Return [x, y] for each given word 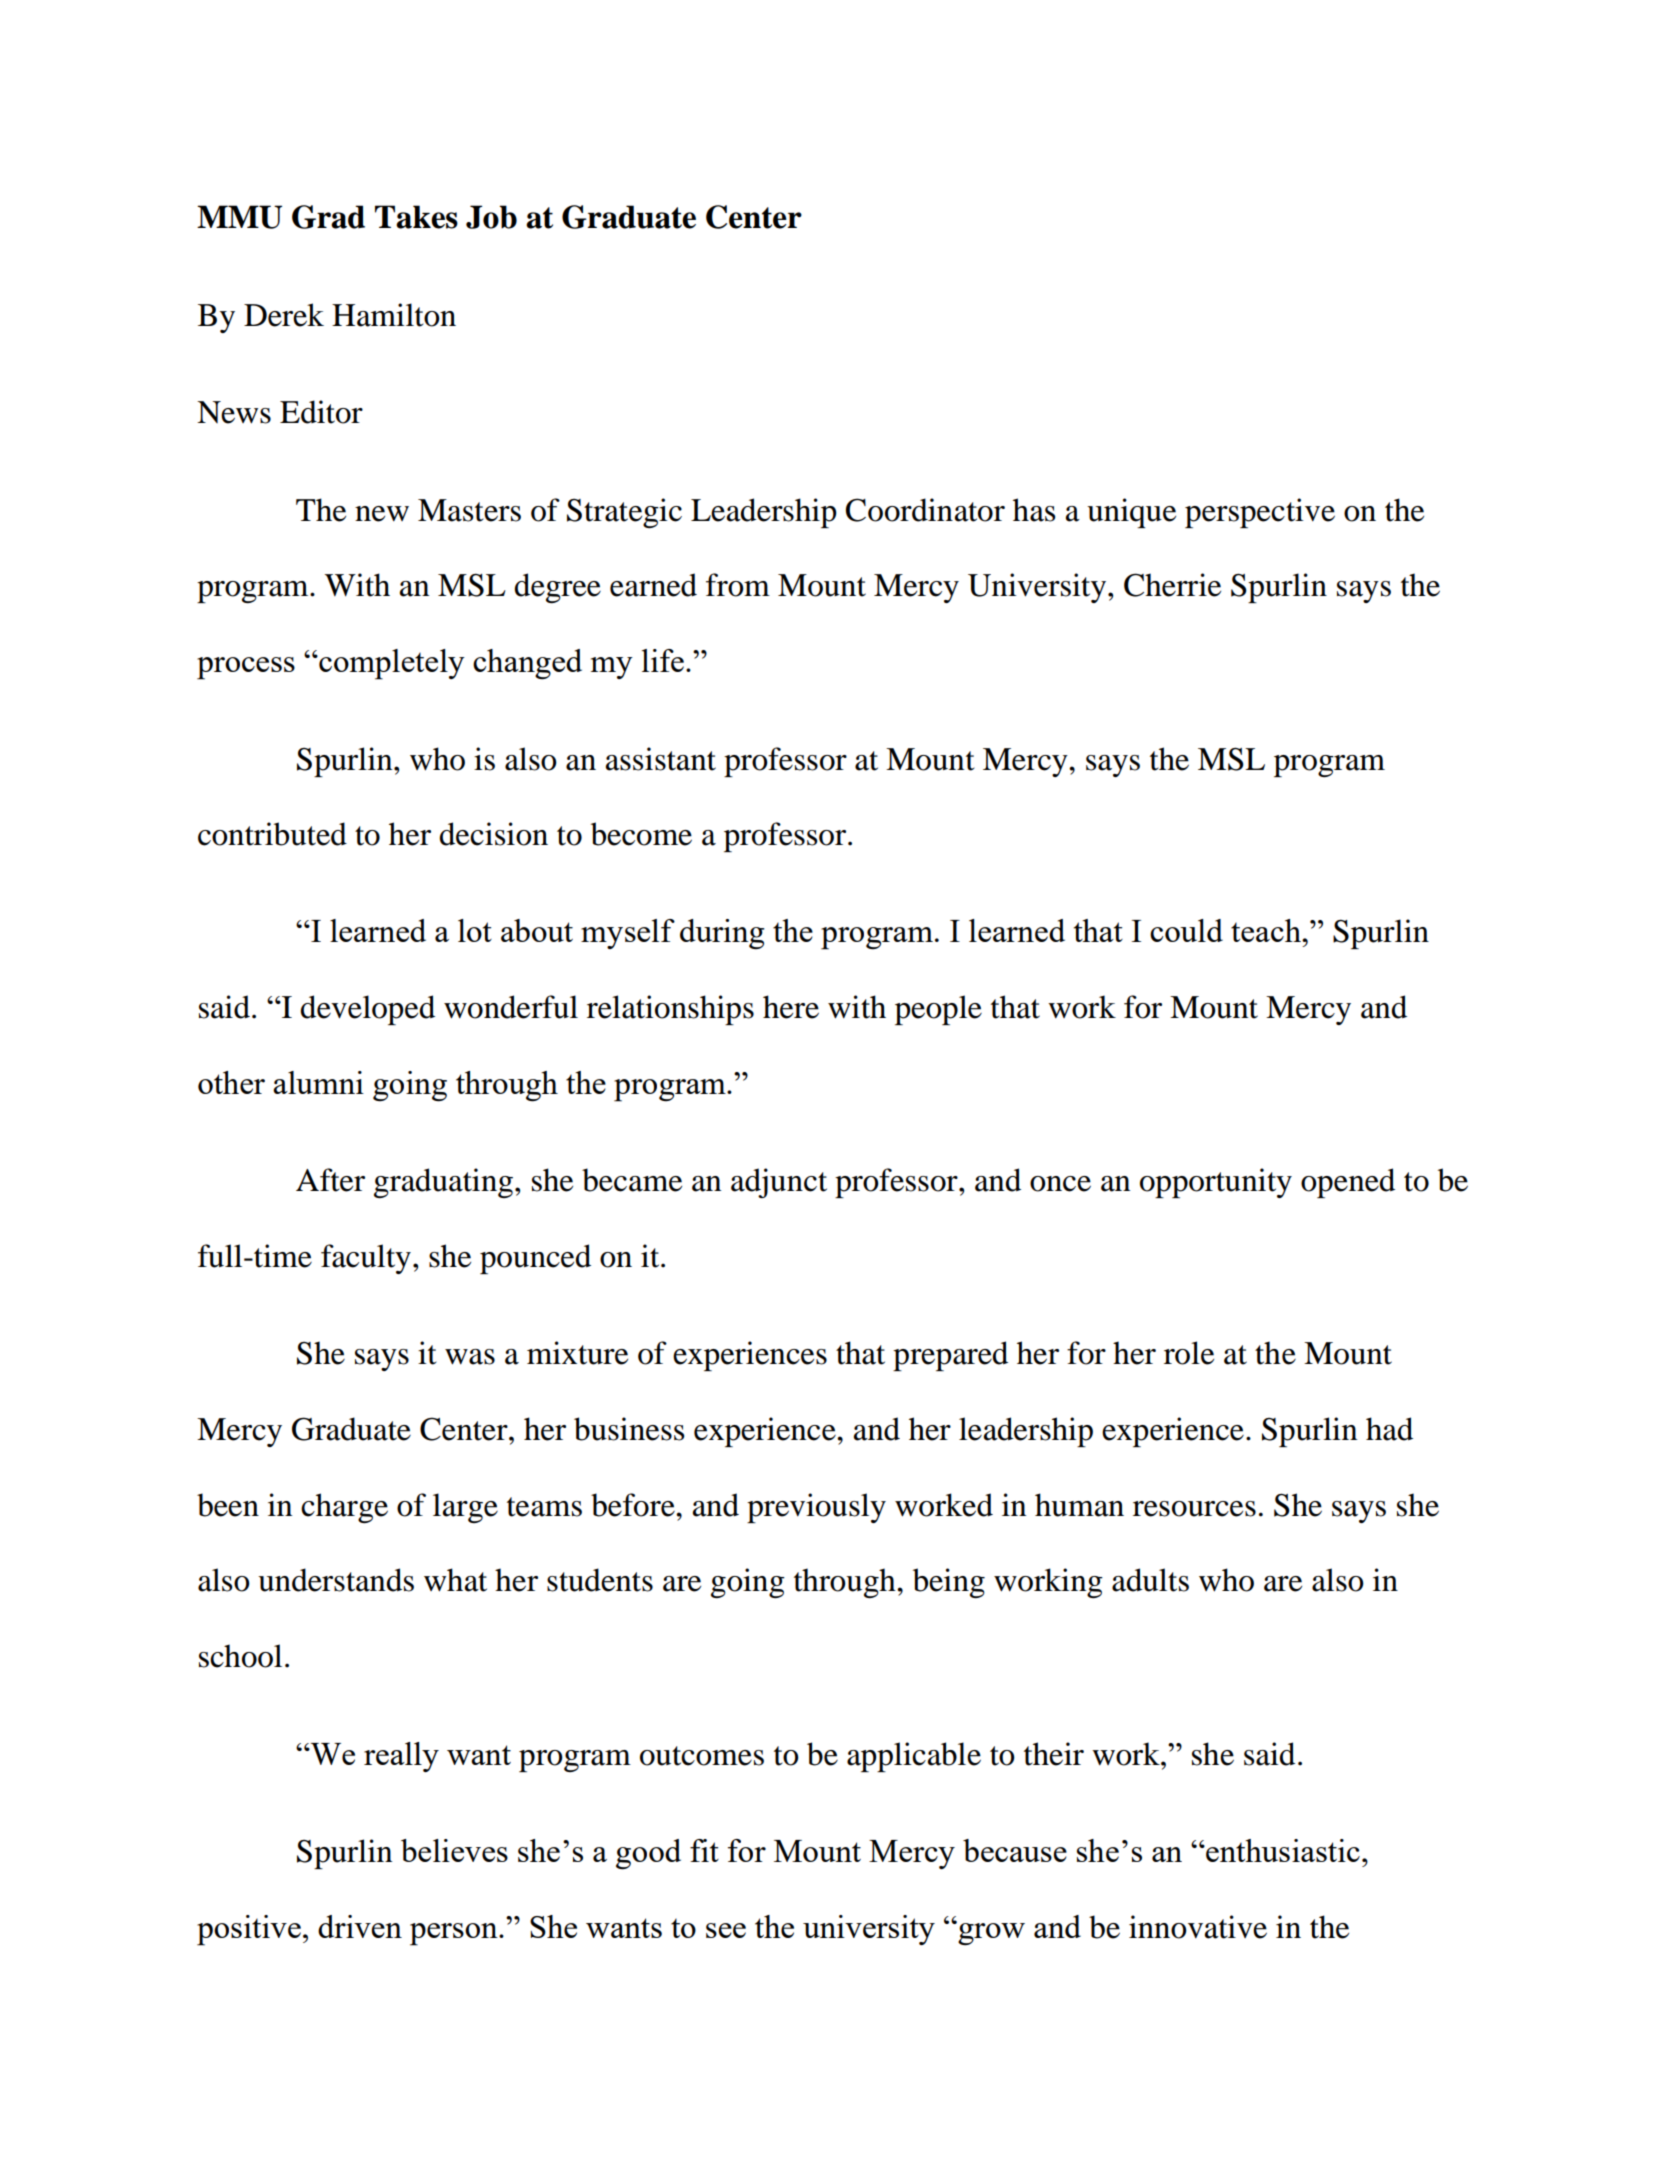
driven [360, 1926]
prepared [950, 1356]
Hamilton [394, 315]
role [1189, 1353]
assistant [661, 759]
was [470, 1357]
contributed [272, 834]
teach [1267, 930]
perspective [1260, 513]
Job [491, 217]
